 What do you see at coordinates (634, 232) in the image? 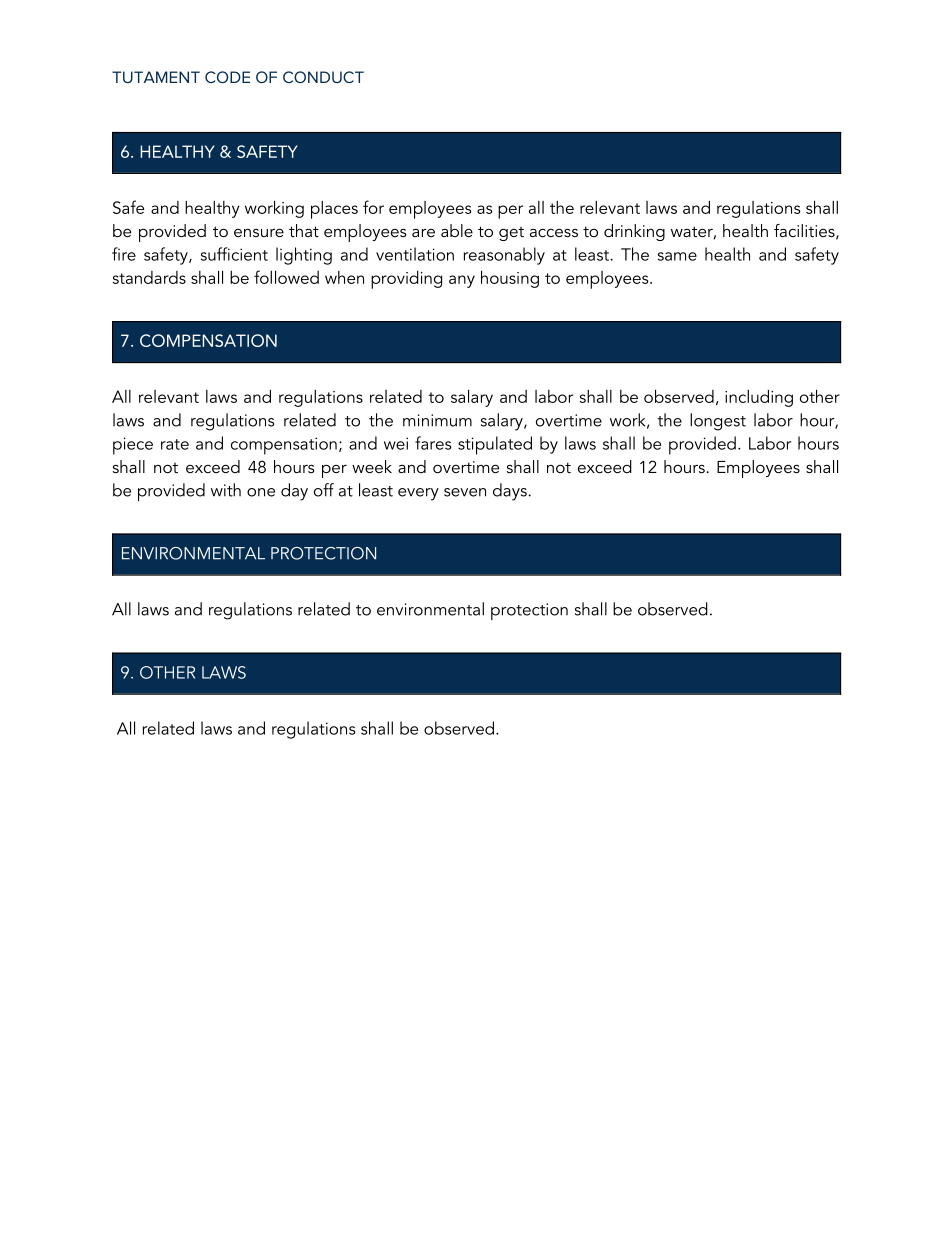
I see `drinking` at bounding box center [634, 232].
